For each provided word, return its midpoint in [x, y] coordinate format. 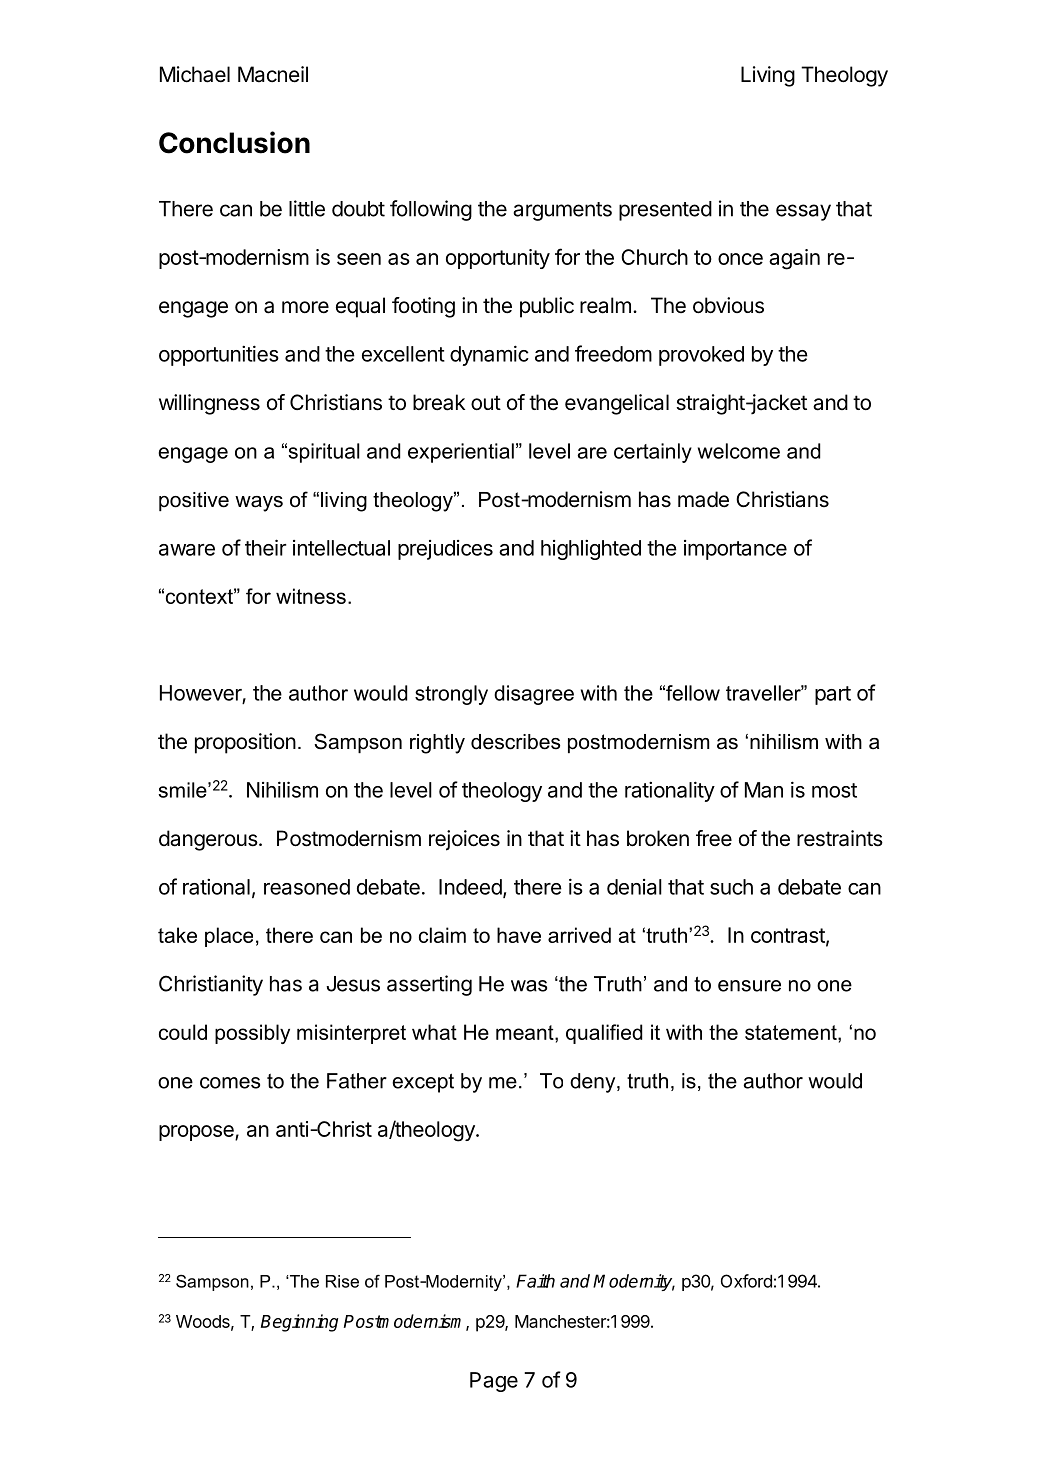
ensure [749, 986]
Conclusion [234, 142]
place [229, 937]
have [519, 935]
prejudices [445, 550]
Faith [535, 1281]
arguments [562, 211]
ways [259, 504]
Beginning [299, 1323]
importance [735, 550]
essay [803, 212]
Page [494, 1382]
